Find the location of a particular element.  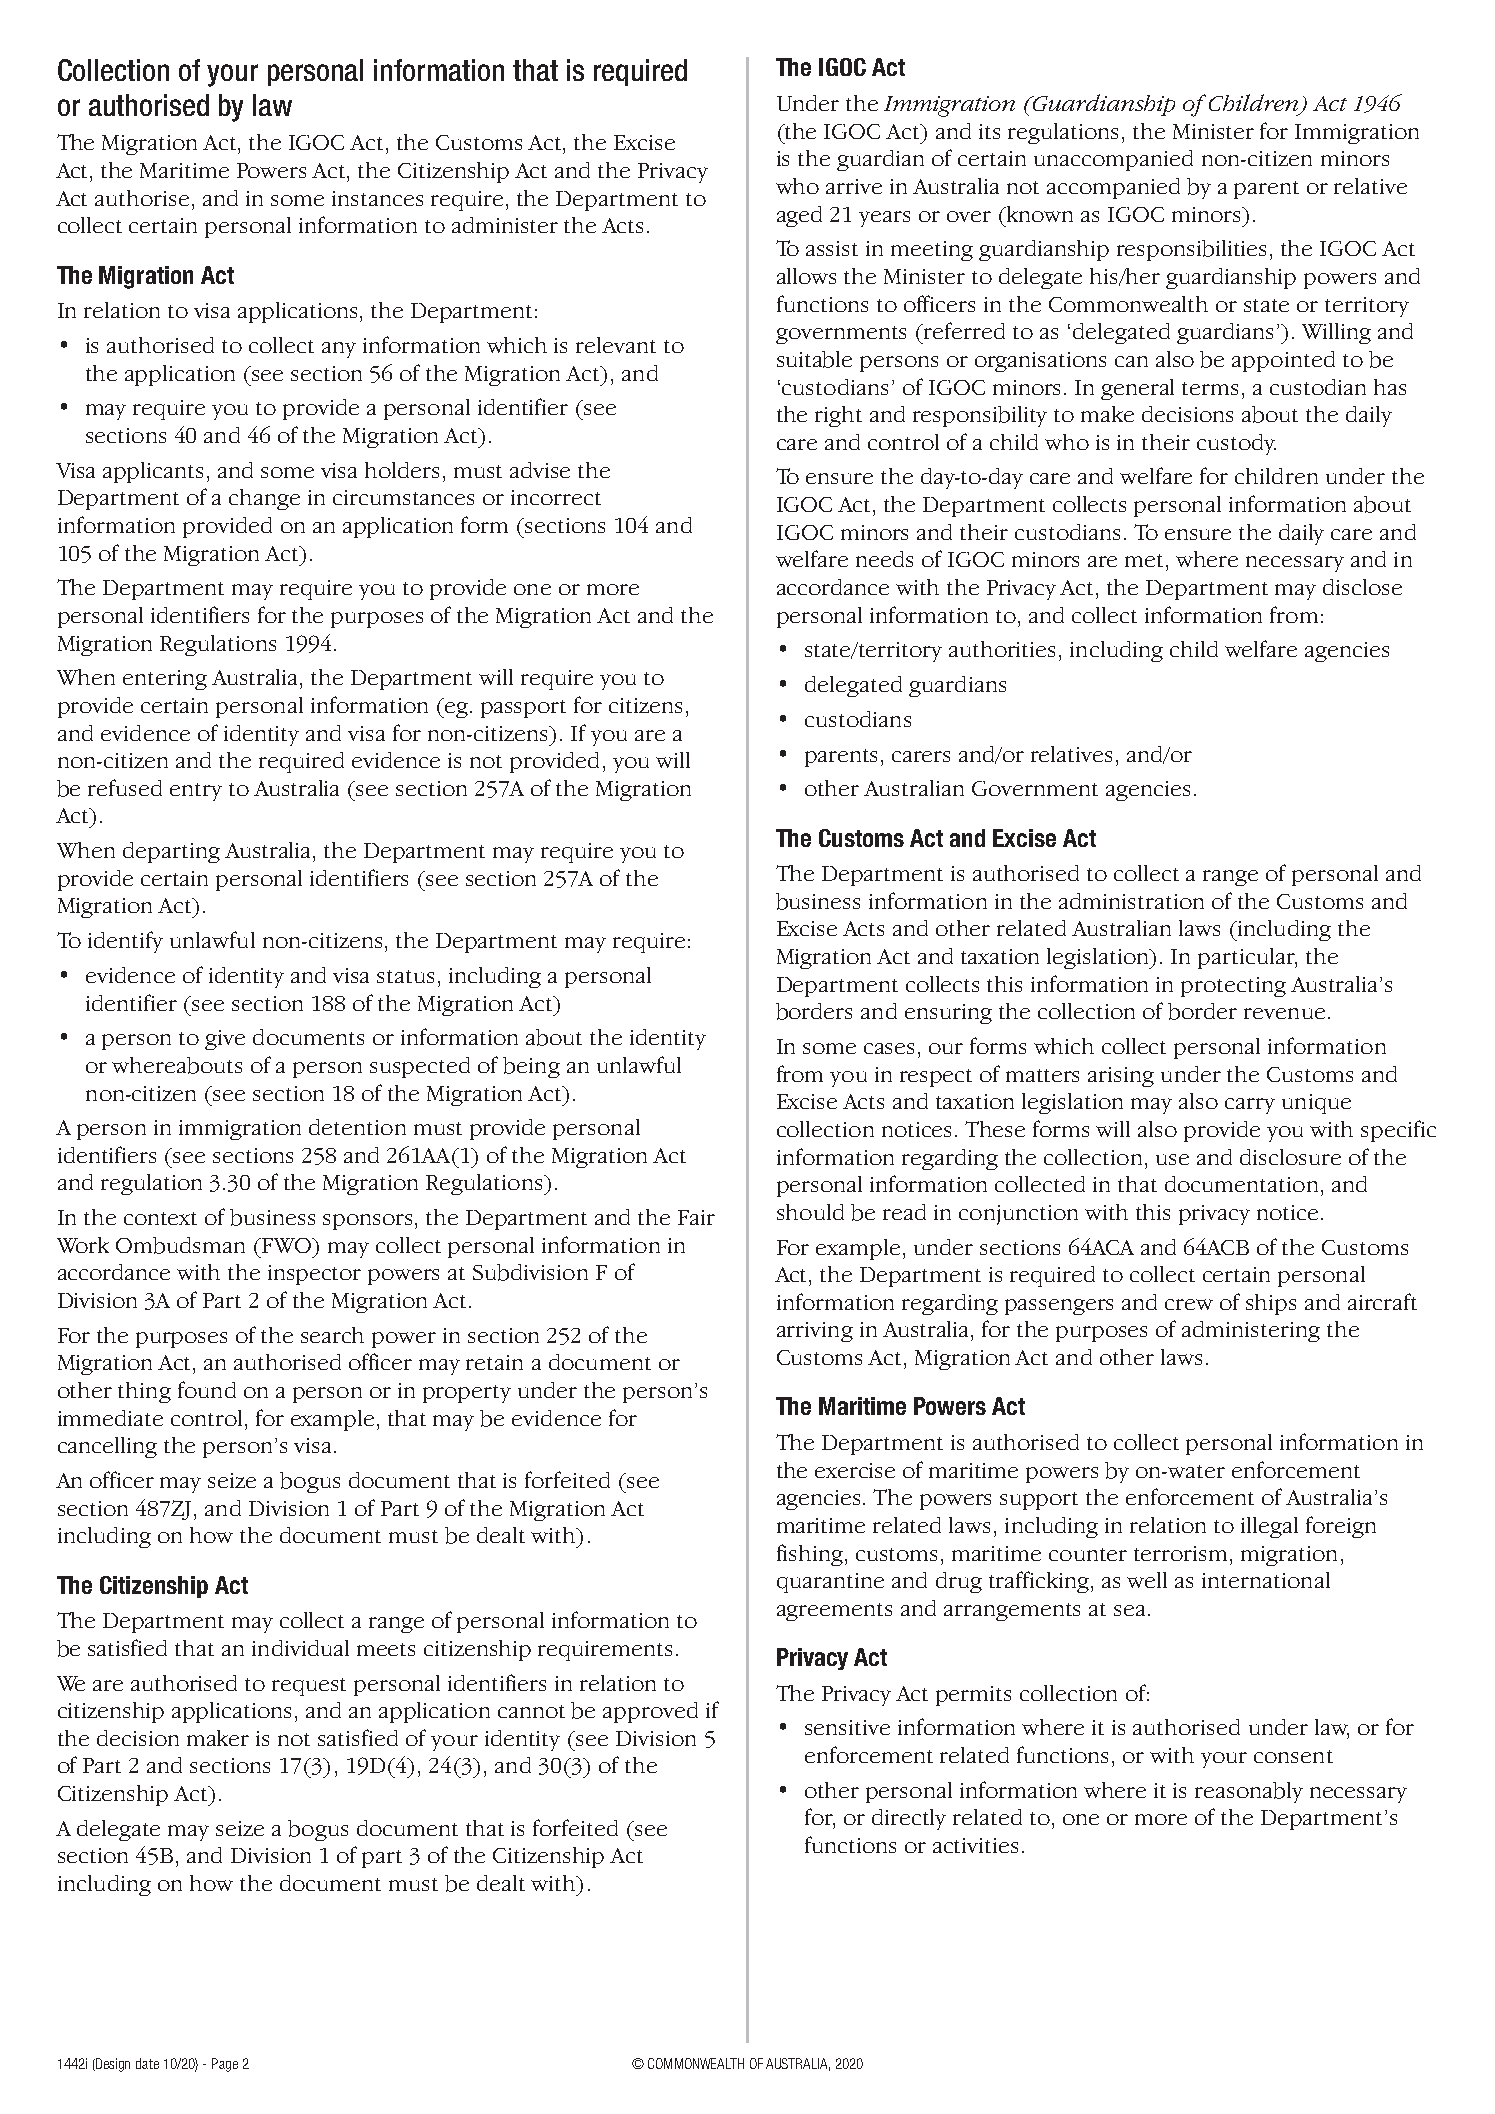

responsibilities is located at coordinates (1191, 250).
